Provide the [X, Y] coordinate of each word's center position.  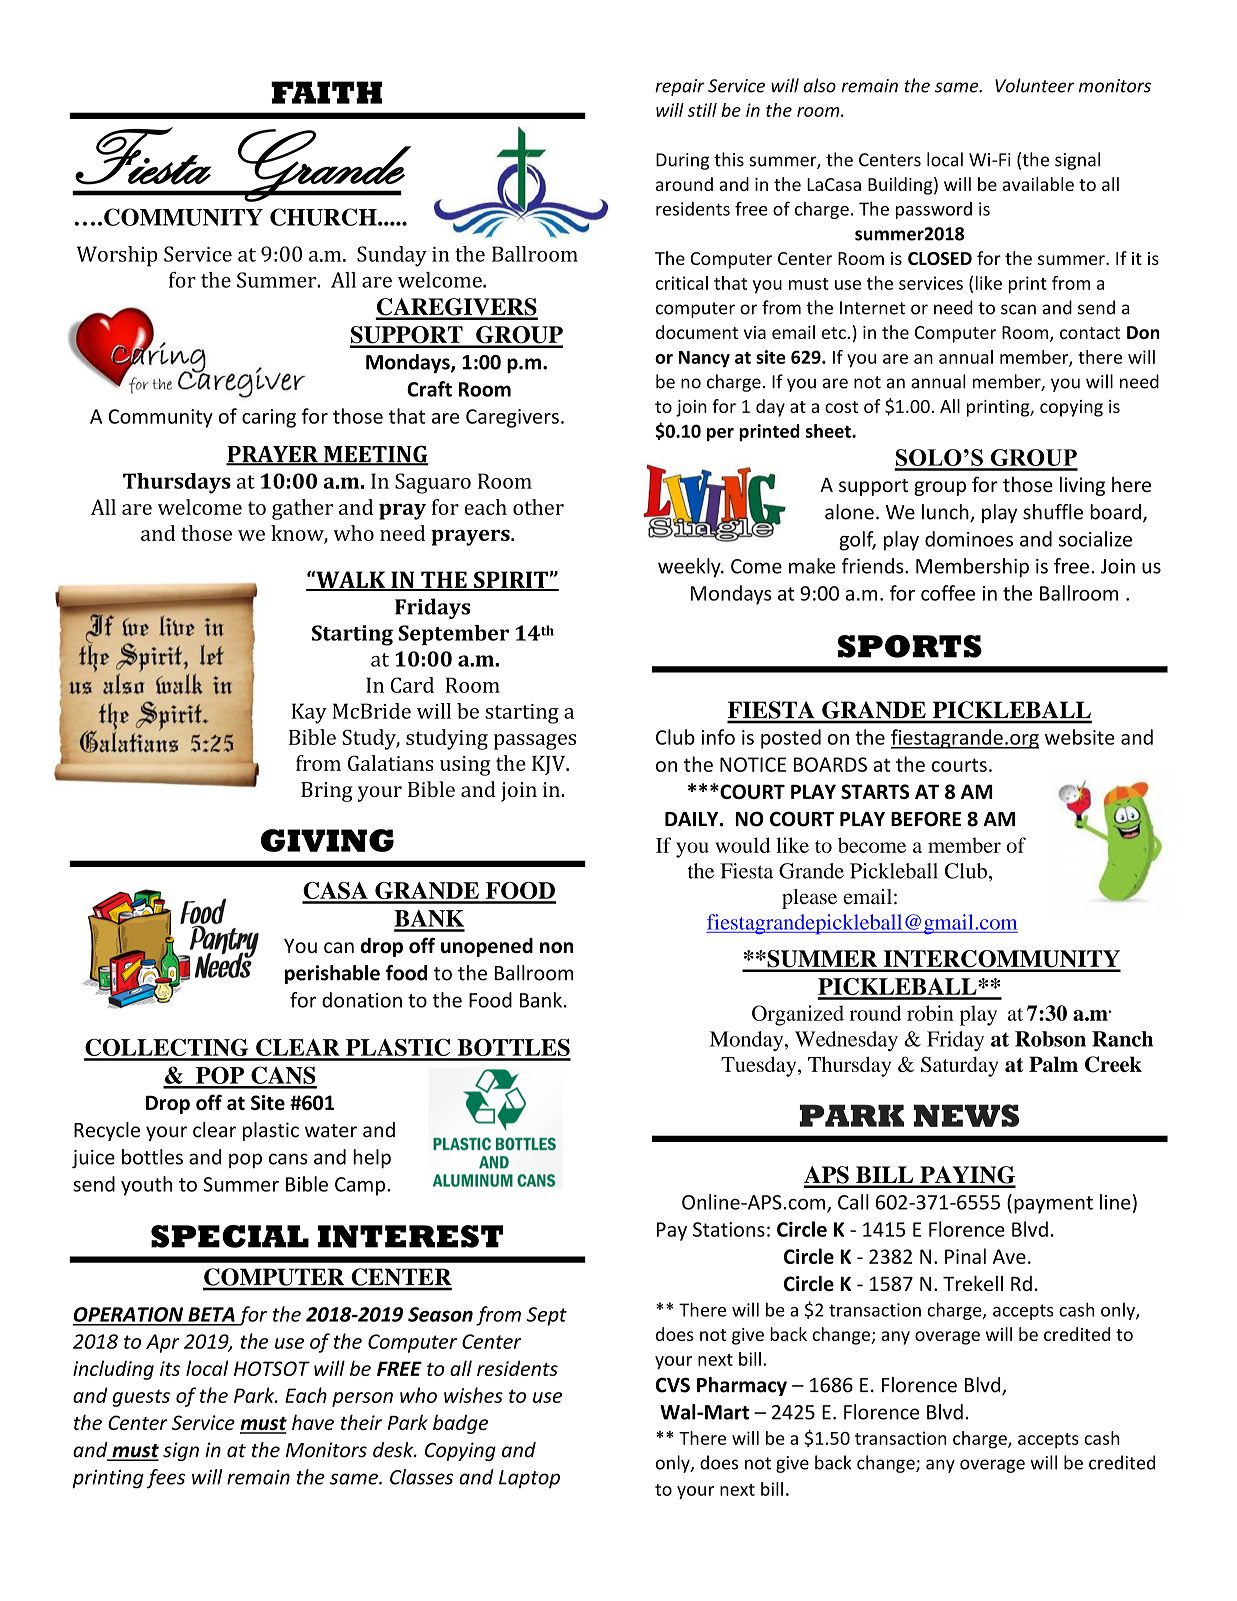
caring [269, 418]
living [1082, 486]
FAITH [326, 92]
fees [165, 1479]
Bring [327, 792]
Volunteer [1035, 85]
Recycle [107, 1131]
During [682, 161]
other [538, 507]
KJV [550, 765]
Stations [729, 1229]
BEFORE [926, 819]
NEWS [966, 1115]
